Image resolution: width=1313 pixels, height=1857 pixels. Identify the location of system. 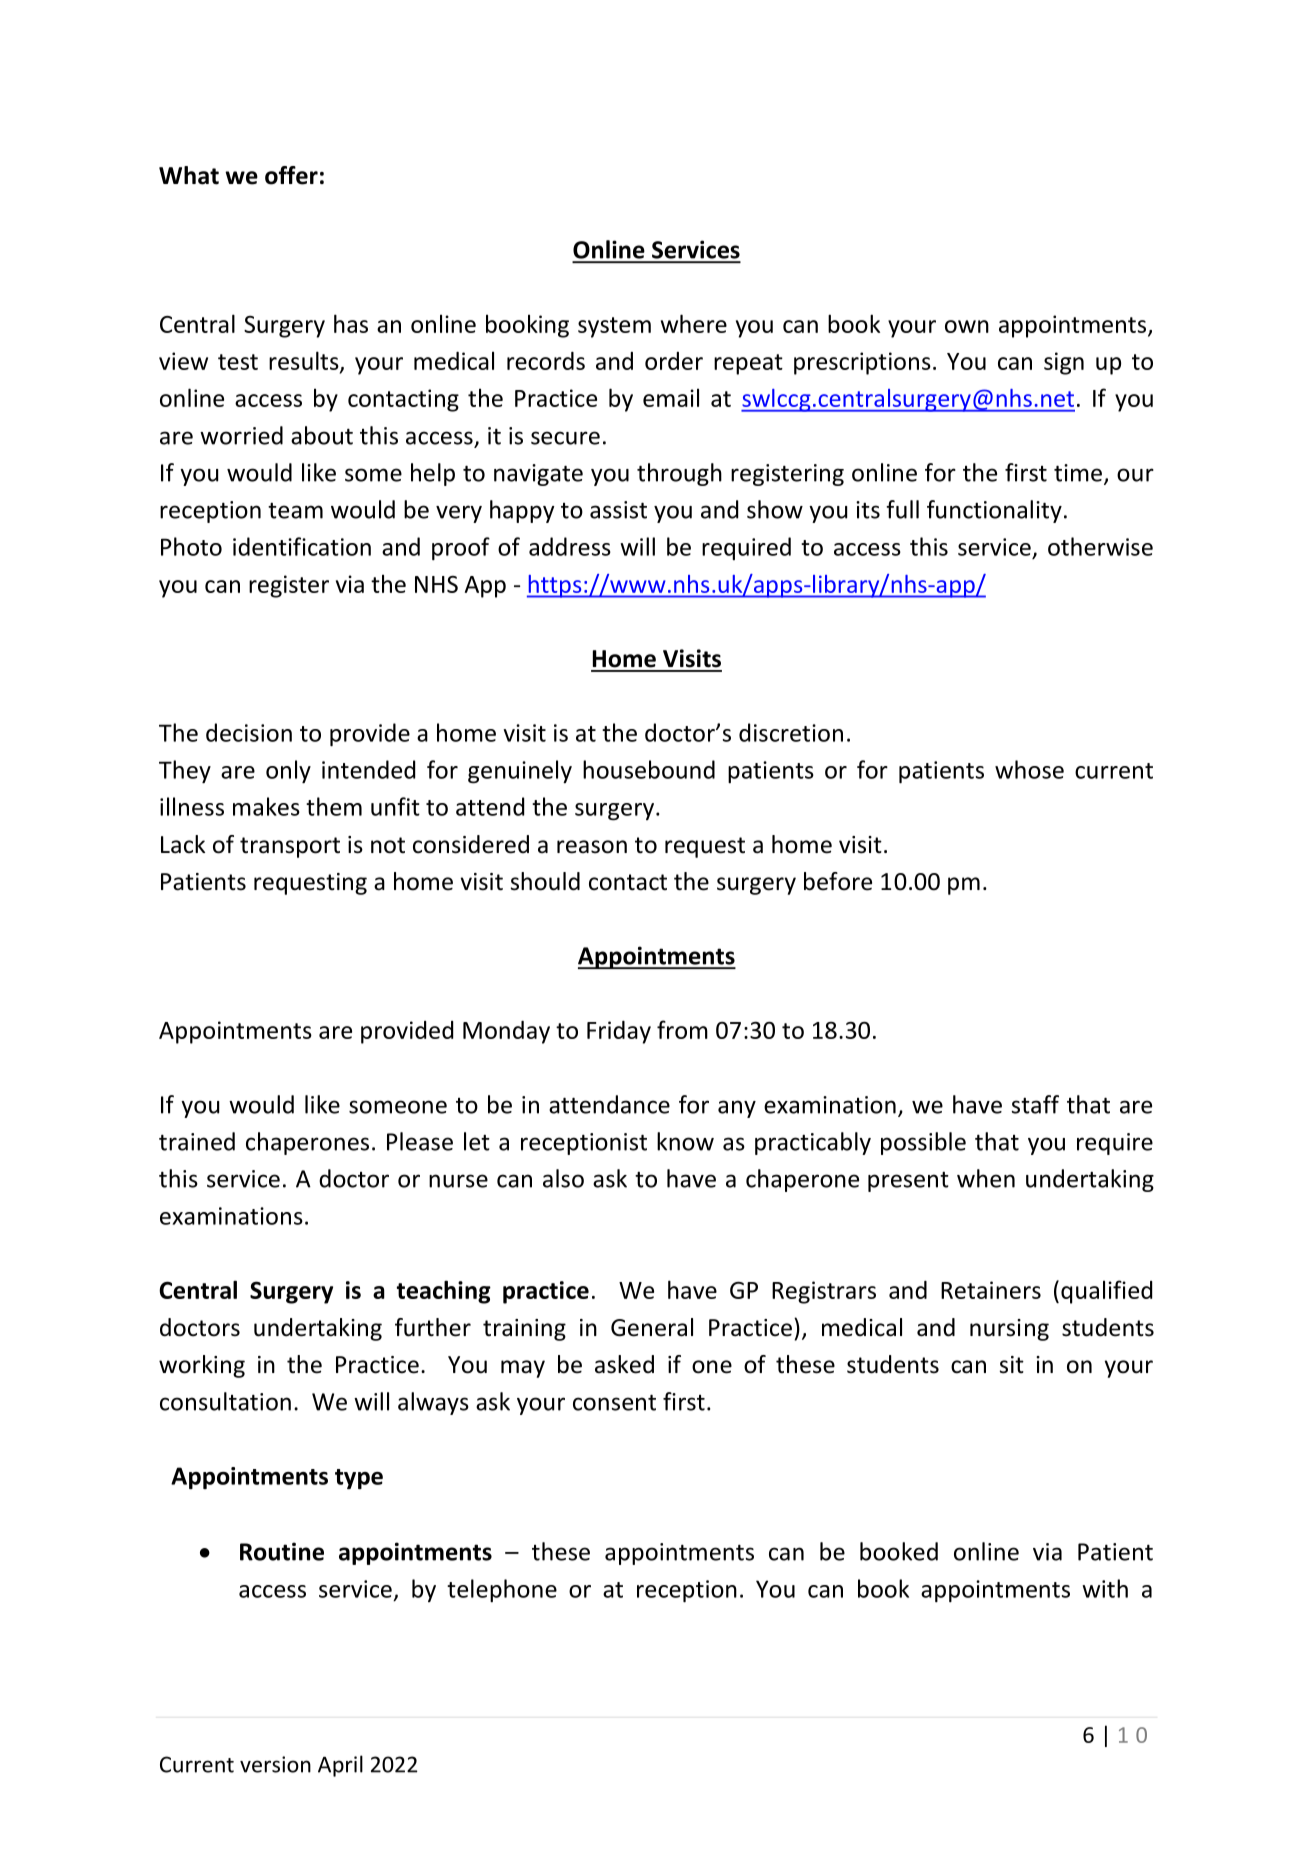
(614, 327).
